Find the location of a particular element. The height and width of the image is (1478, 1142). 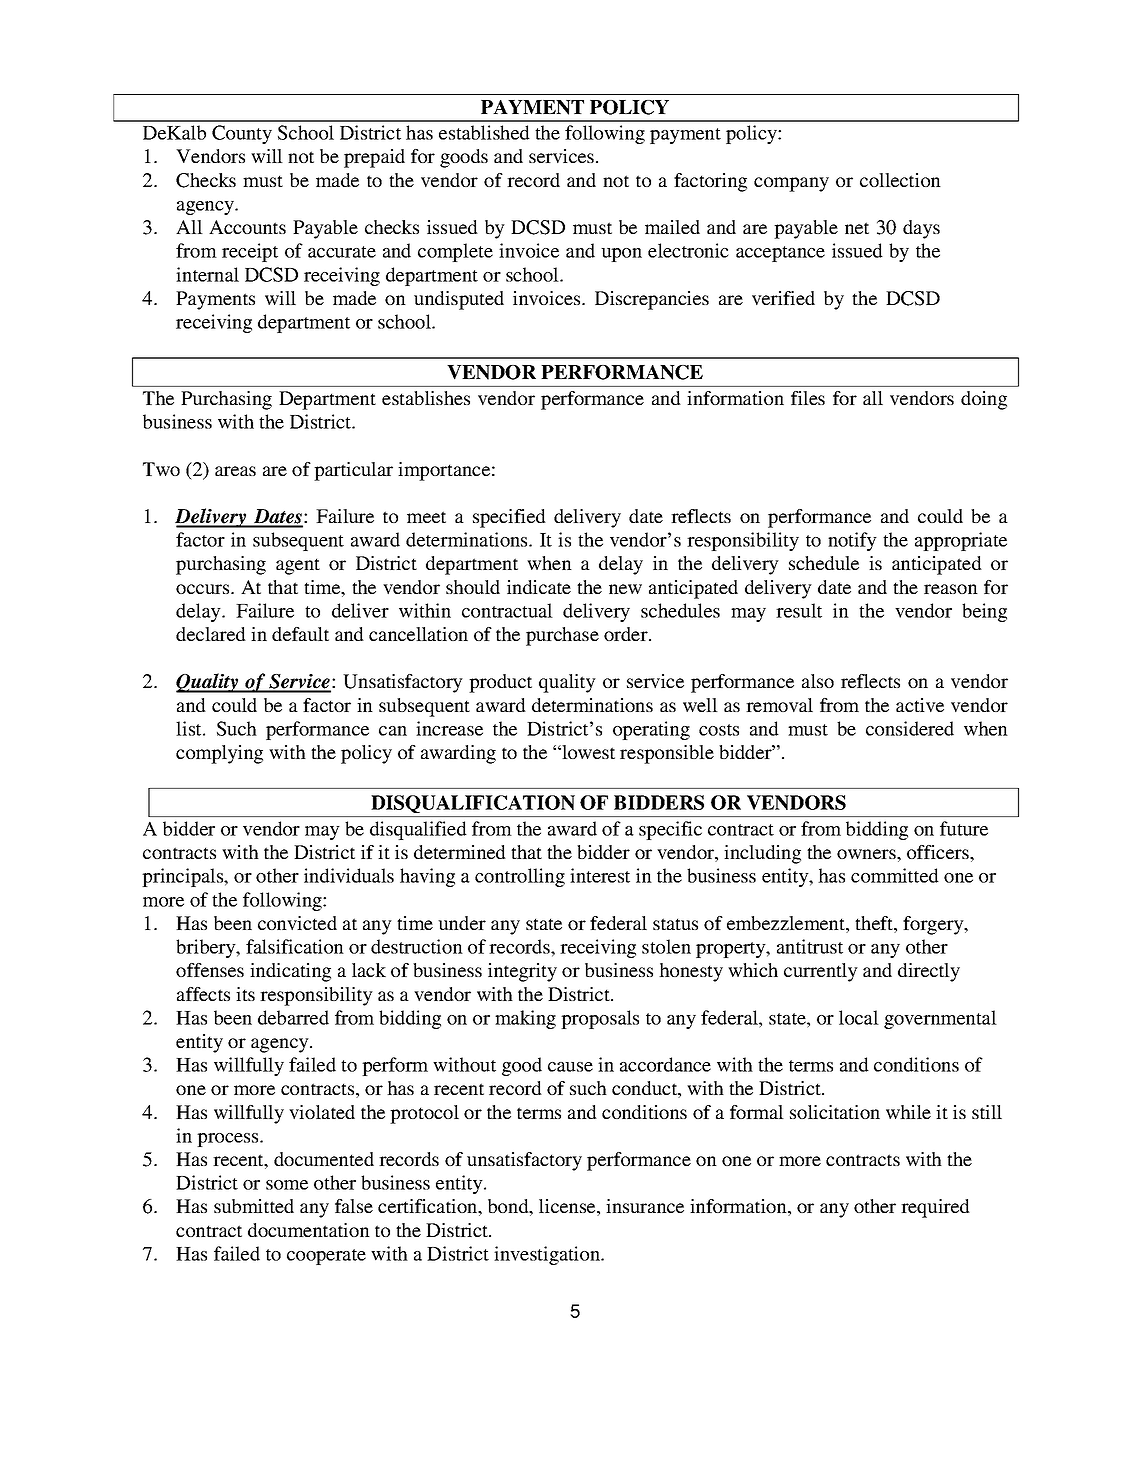

collection is located at coordinates (900, 180).
